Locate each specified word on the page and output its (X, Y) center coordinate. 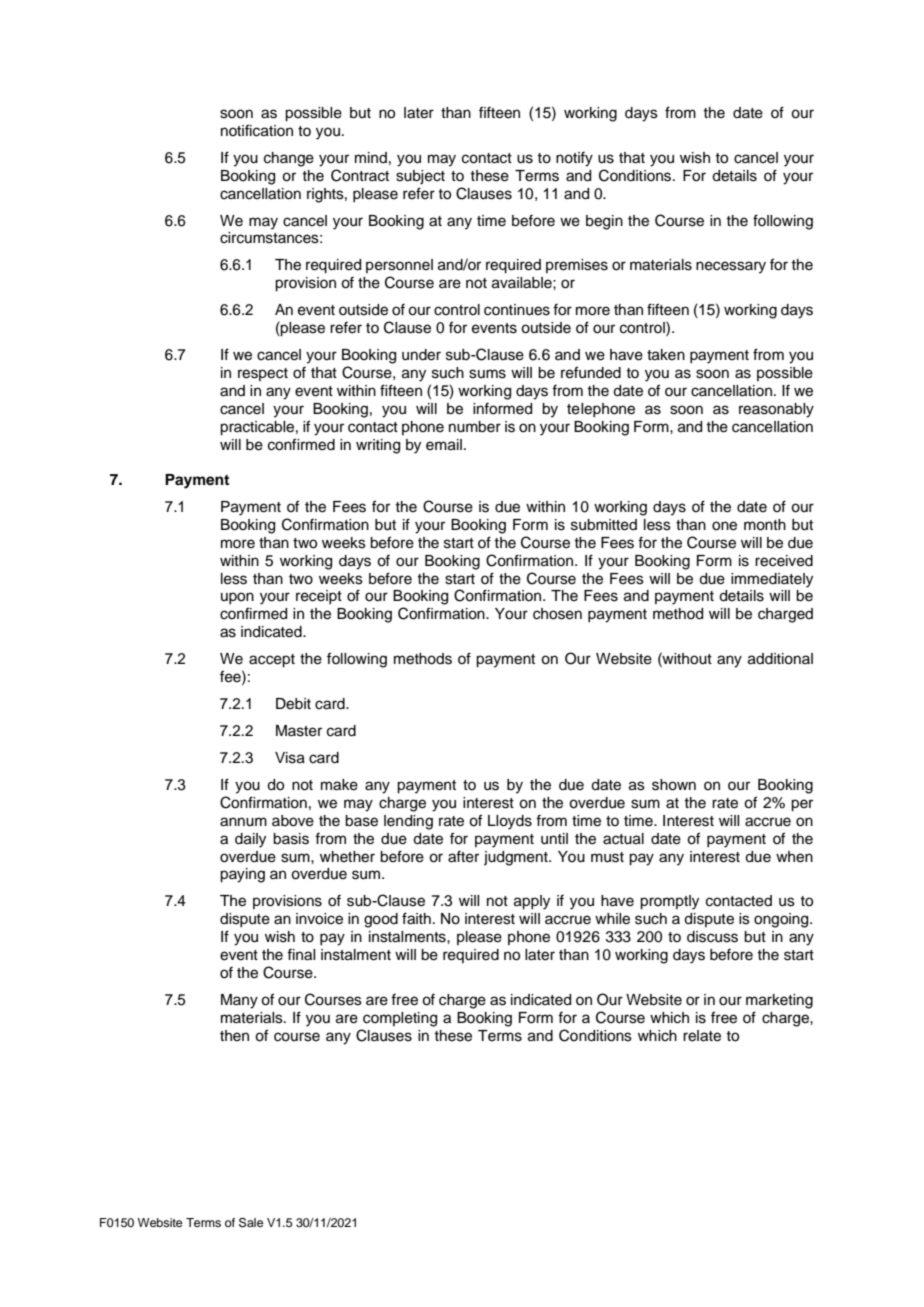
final (301, 955)
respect (263, 374)
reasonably (776, 410)
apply (532, 902)
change (289, 159)
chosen (557, 614)
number (475, 427)
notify (574, 159)
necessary (731, 267)
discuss (712, 937)
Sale (251, 1223)
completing (400, 1019)
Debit (293, 704)
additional (780, 659)
